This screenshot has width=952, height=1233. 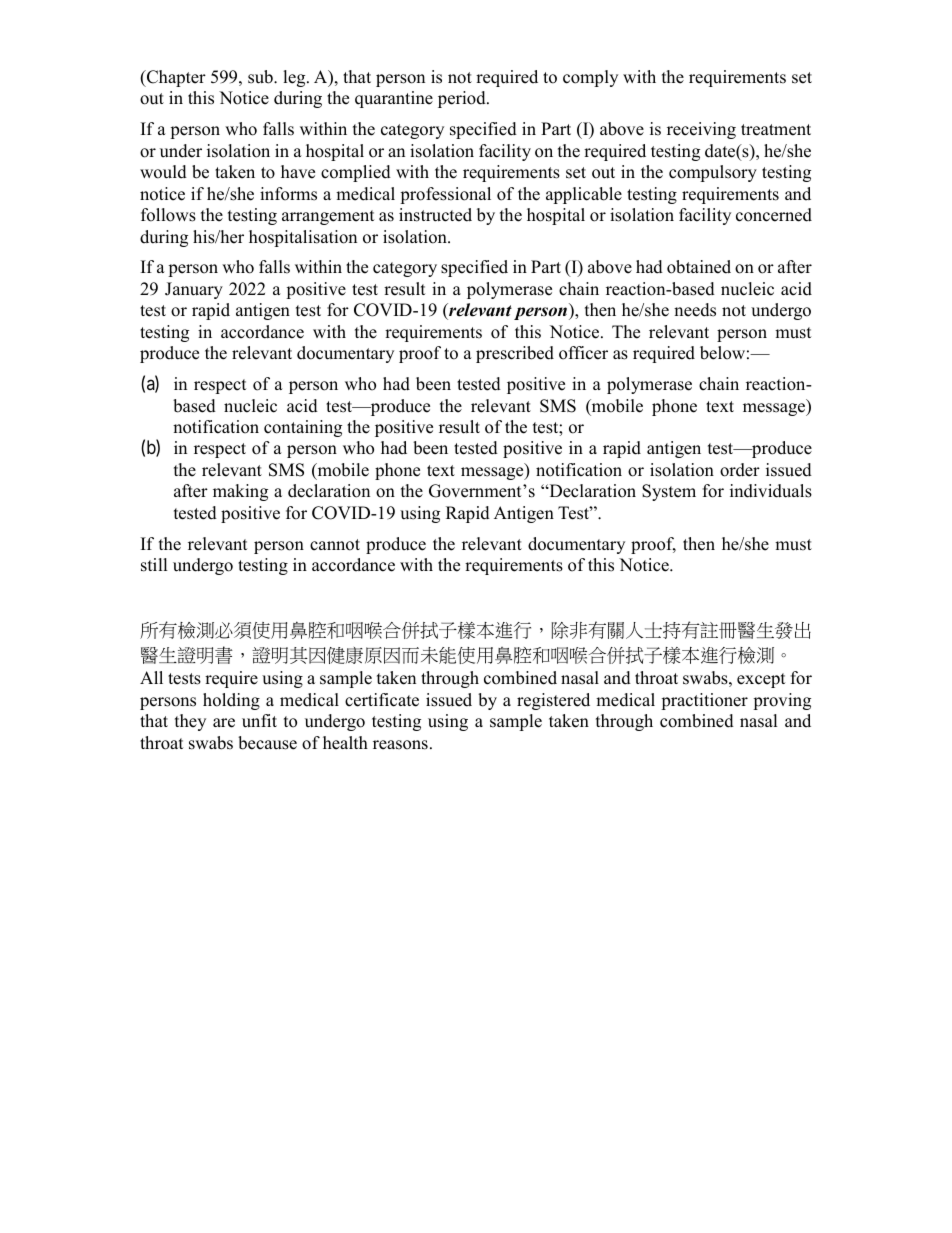 What do you see at coordinates (303, 428) in the screenshot?
I see `containing` at bounding box center [303, 428].
